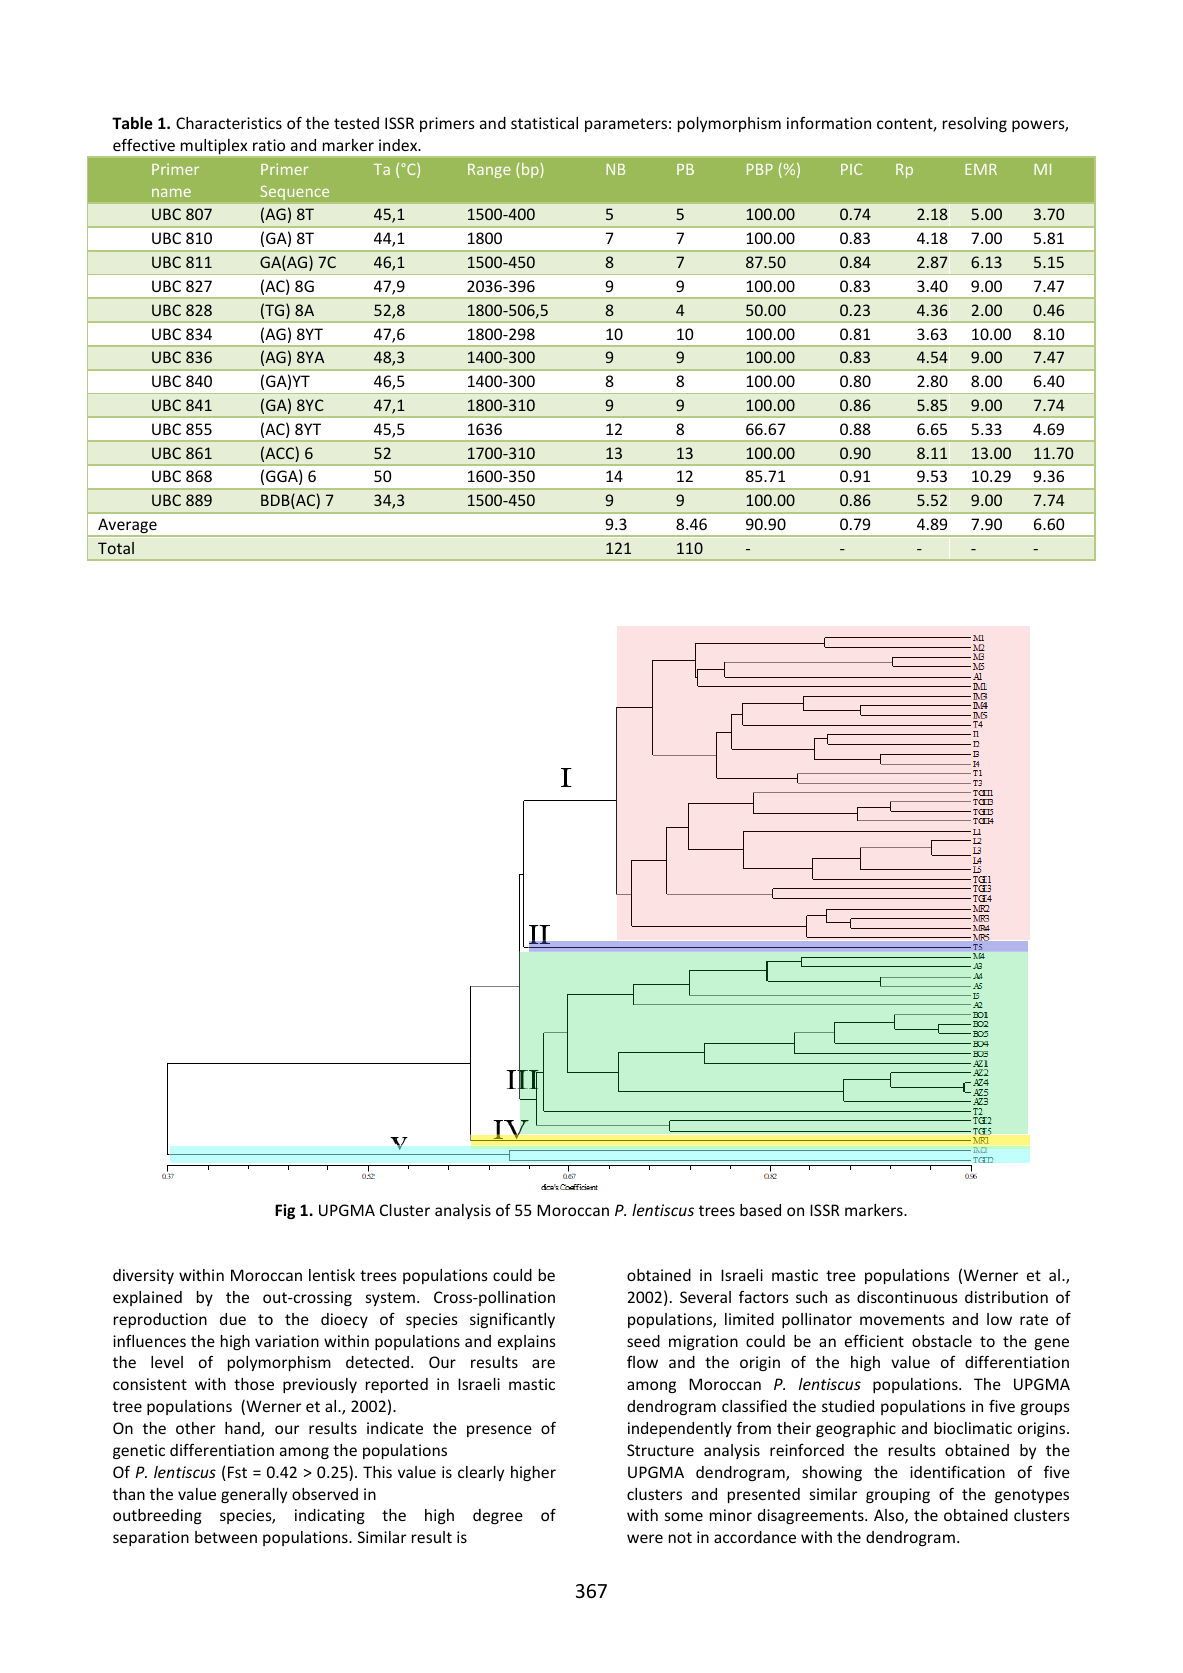 Image resolution: width=1183 pixels, height=1673 pixels. What do you see at coordinates (237, 1472) in the document?
I see `Fst` at bounding box center [237, 1472].
